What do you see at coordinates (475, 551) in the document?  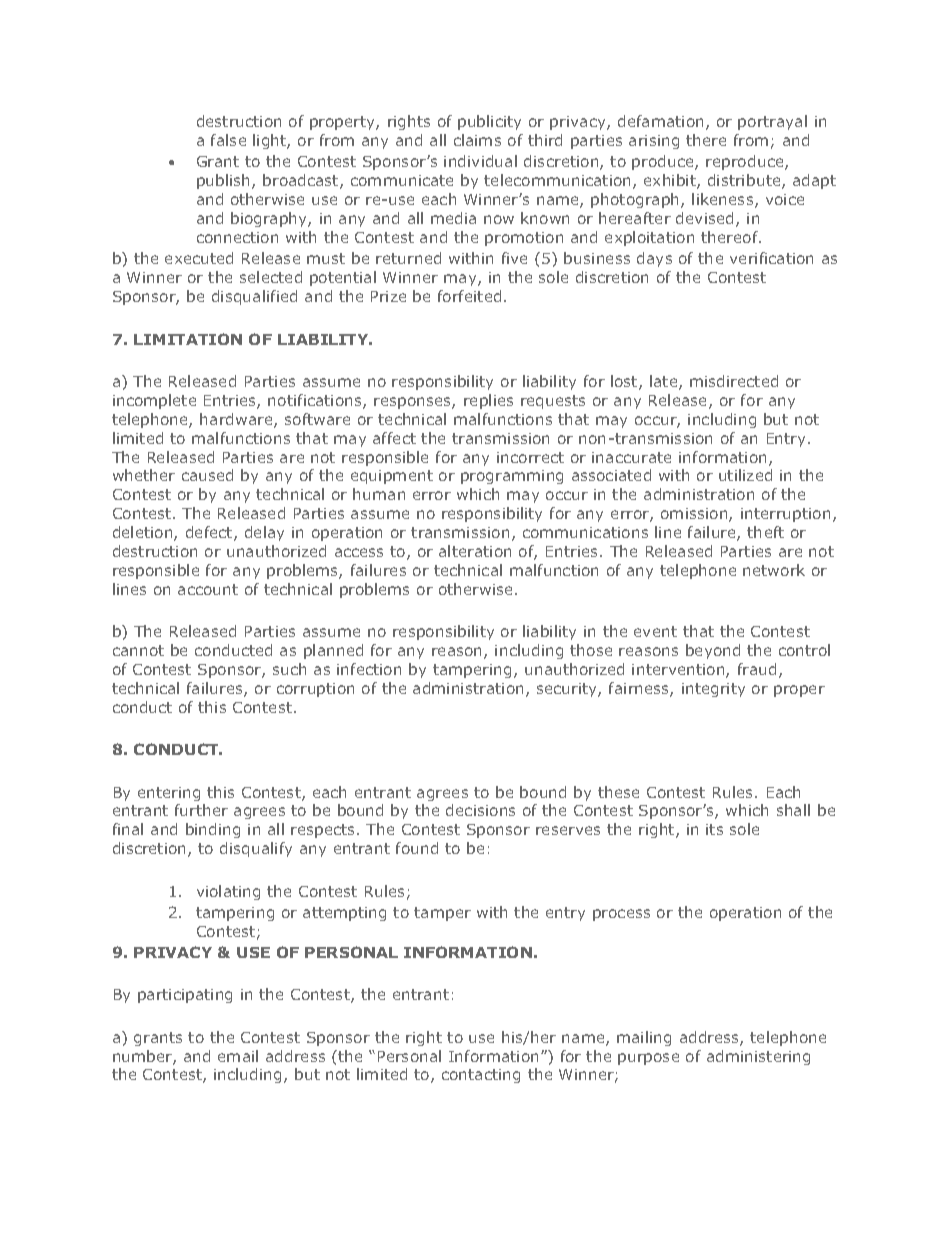 I see `alteration` at bounding box center [475, 551].
